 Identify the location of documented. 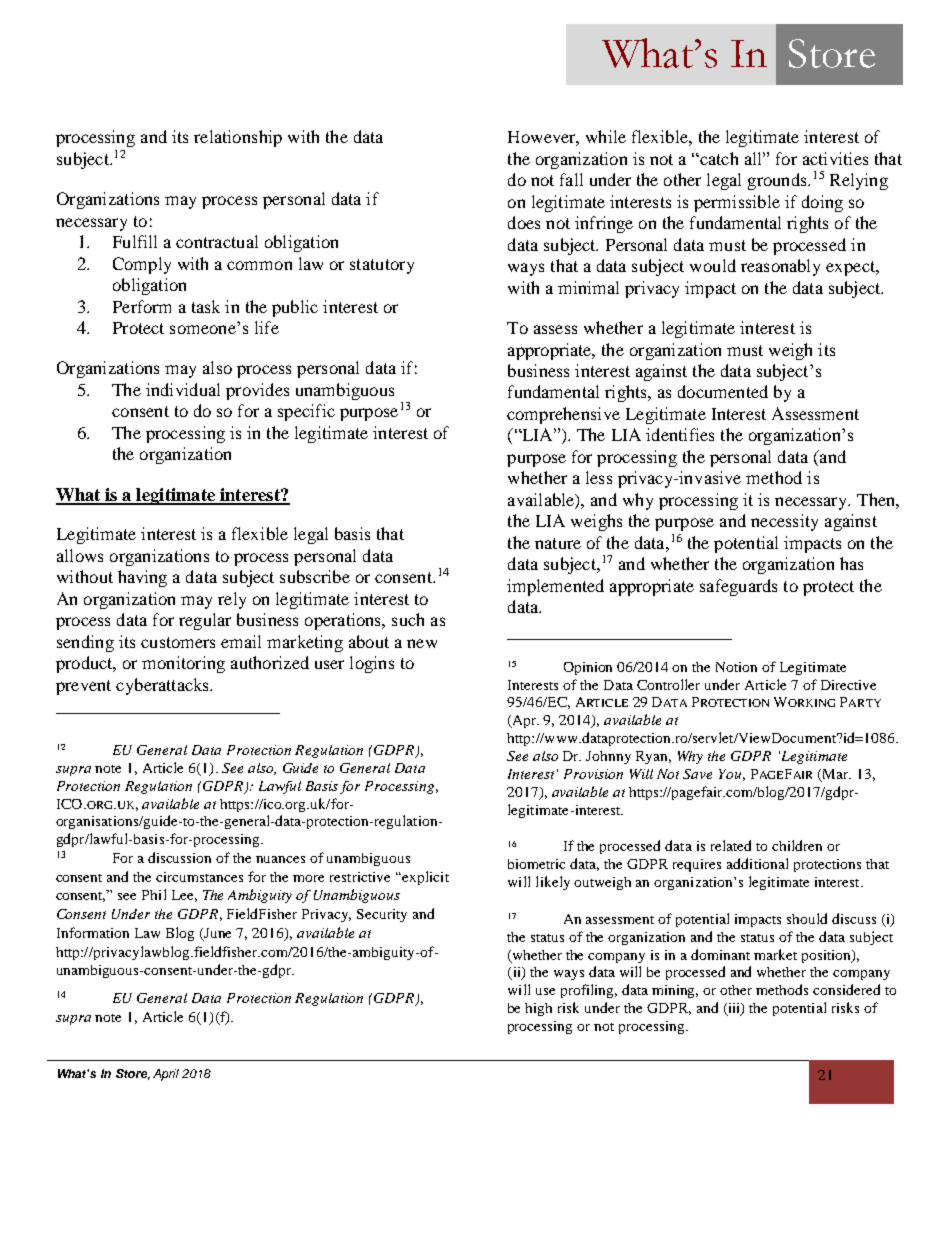
(723, 391).
